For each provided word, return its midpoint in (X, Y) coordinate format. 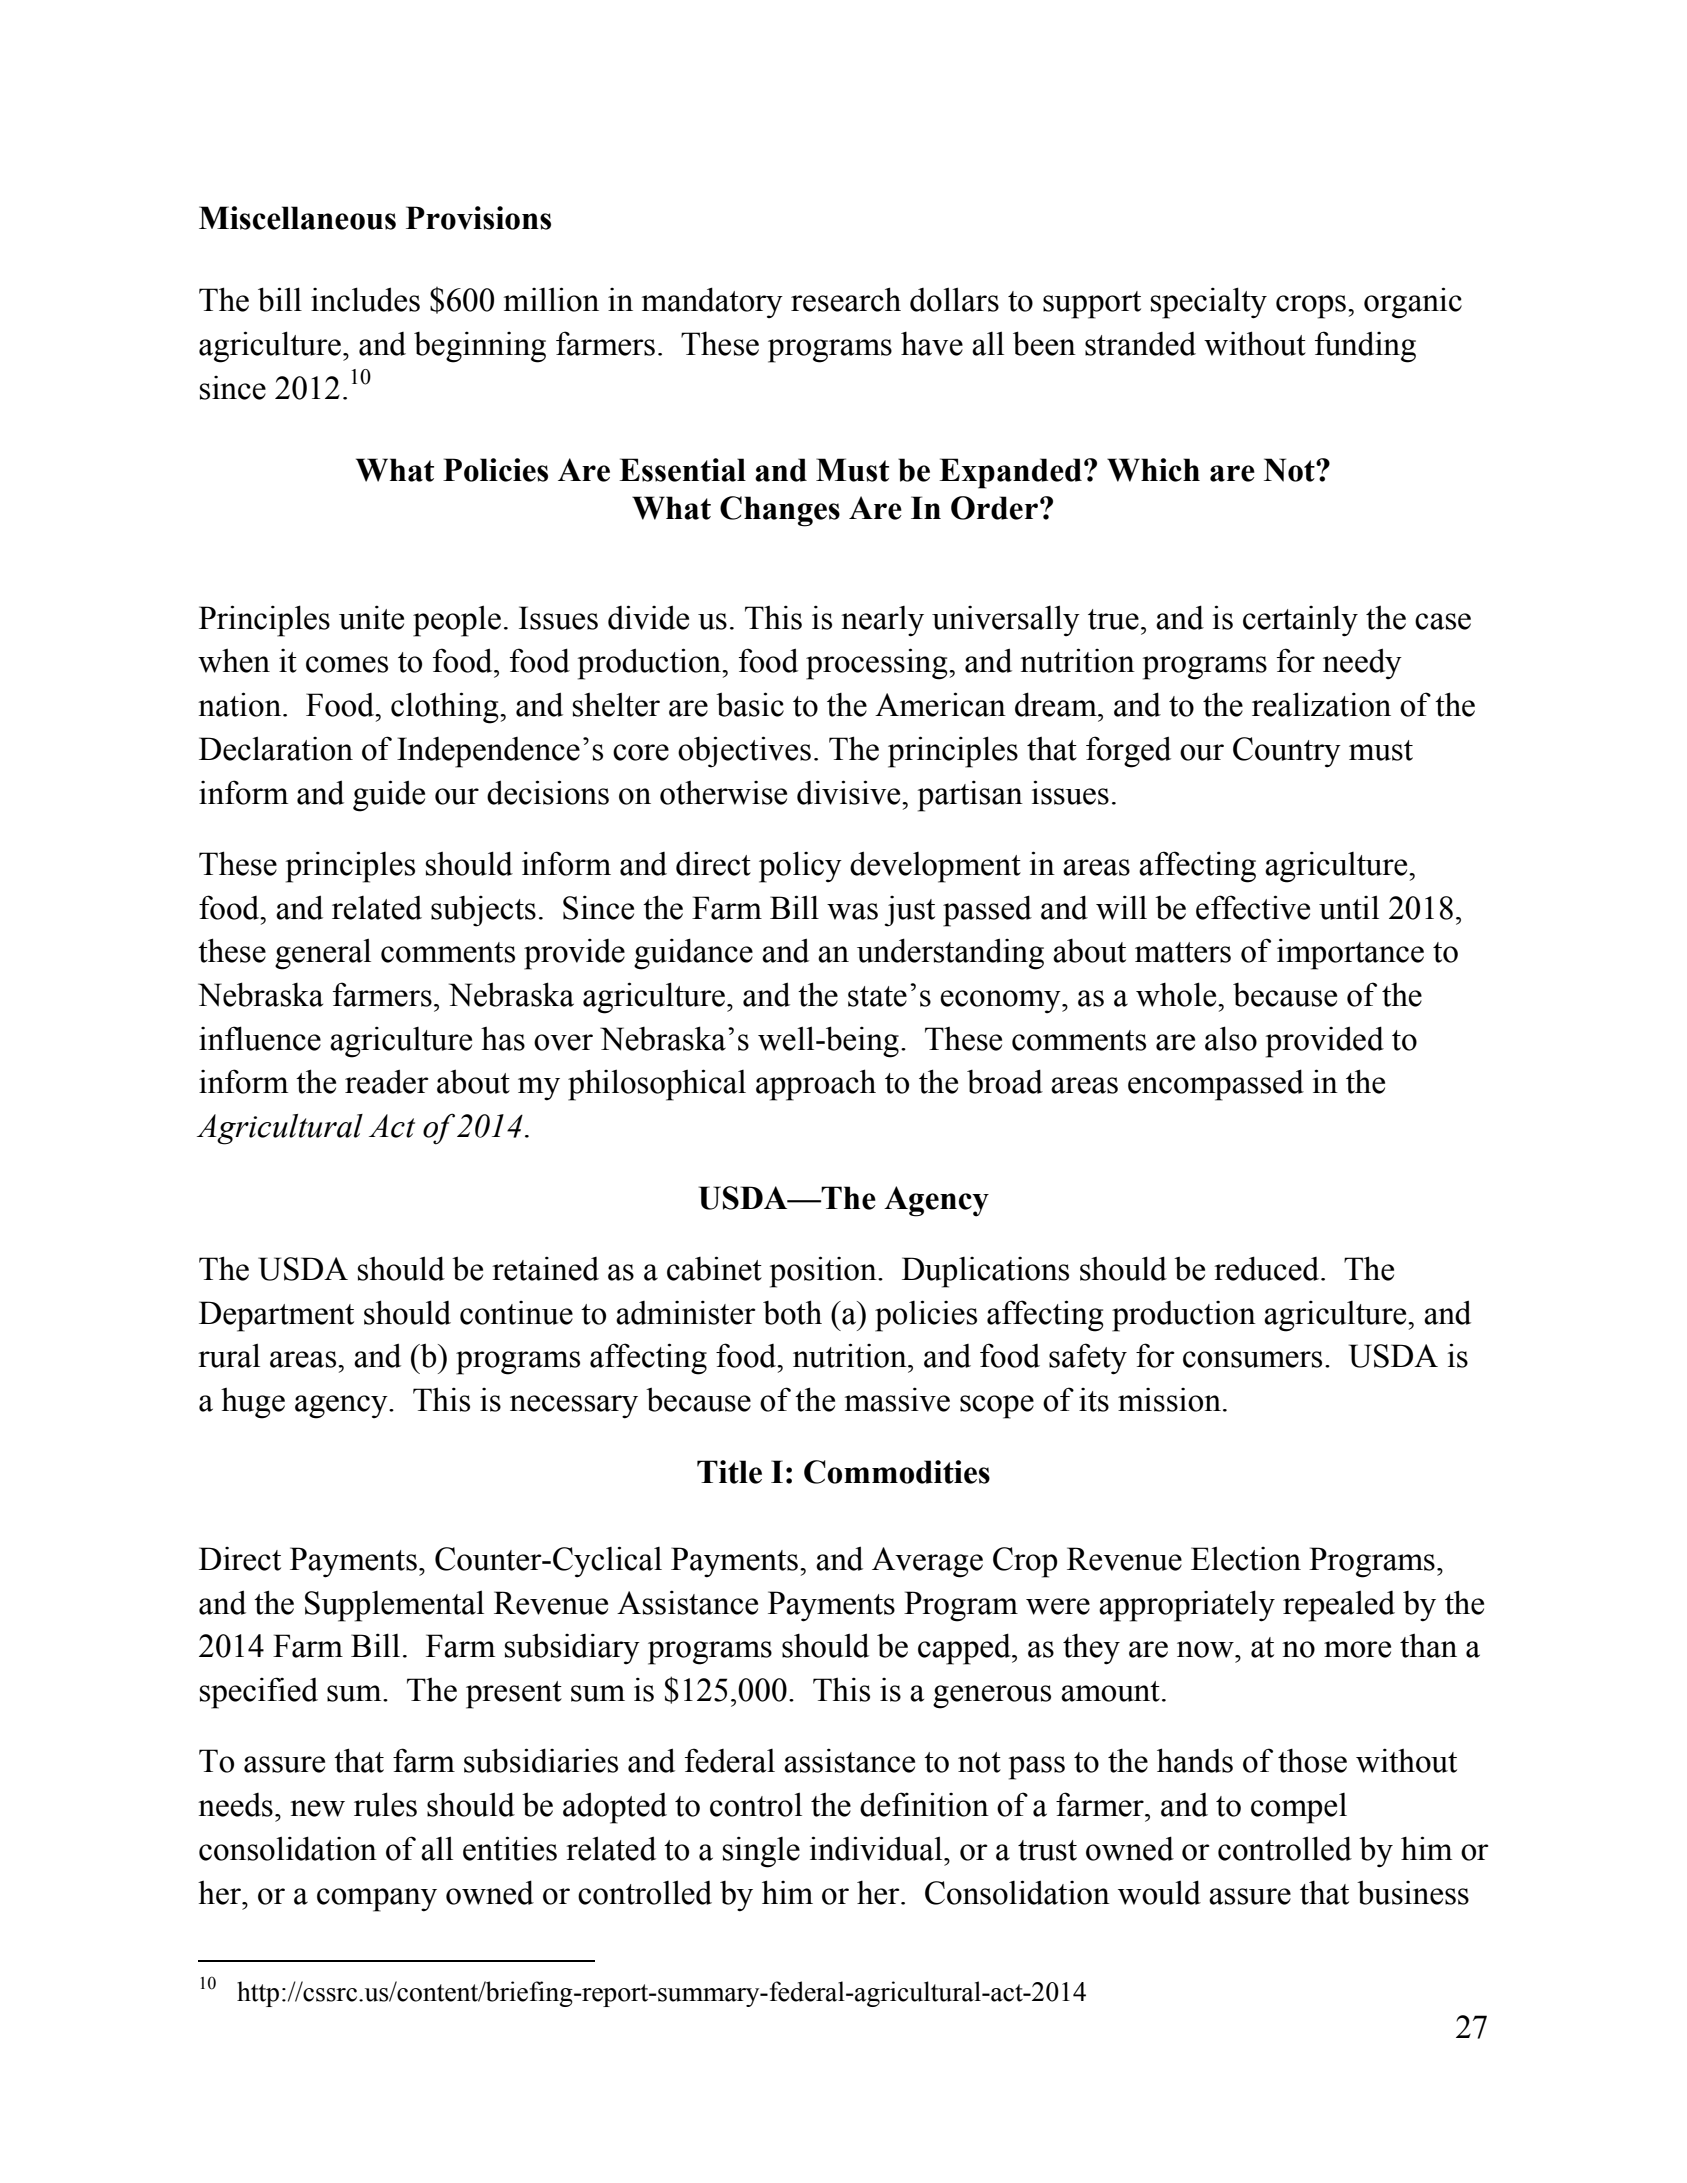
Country (1287, 752)
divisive (850, 792)
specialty (1209, 303)
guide (389, 796)
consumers (1252, 1359)
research (846, 299)
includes (365, 299)
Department (276, 1316)
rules (385, 1804)
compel (1299, 1808)
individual (877, 1848)
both (792, 1312)
